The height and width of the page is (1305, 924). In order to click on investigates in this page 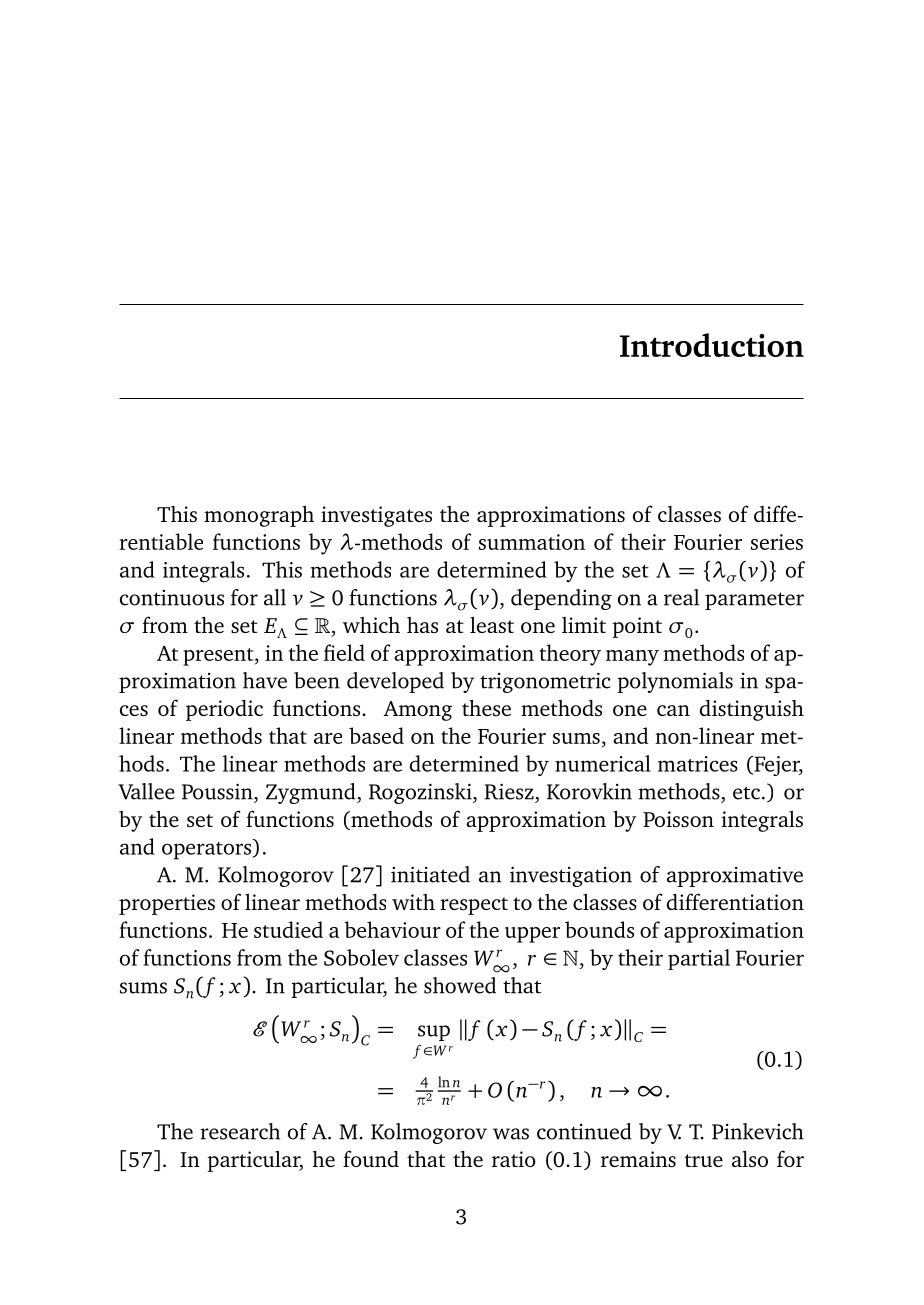, I will do `click(376, 516)`.
